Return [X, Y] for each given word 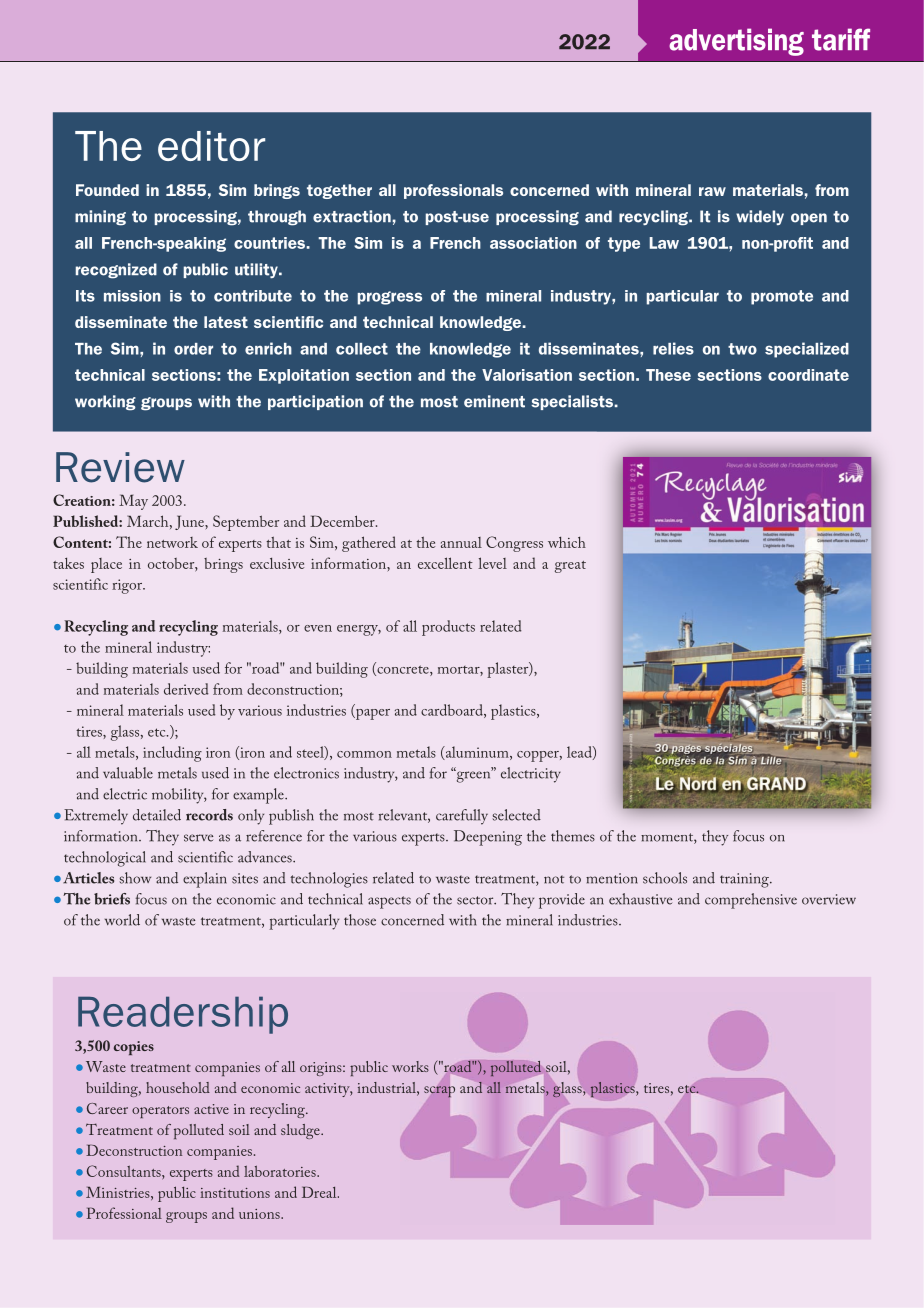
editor [211, 146]
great [570, 567]
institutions [235, 1193]
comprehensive [751, 901]
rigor [128, 586]
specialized [807, 350]
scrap [439, 1092]
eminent [494, 401]
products [448, 628]
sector [476, 900]
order [193, 349]
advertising [736, 42]
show [135, 878]
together [339, 191]
